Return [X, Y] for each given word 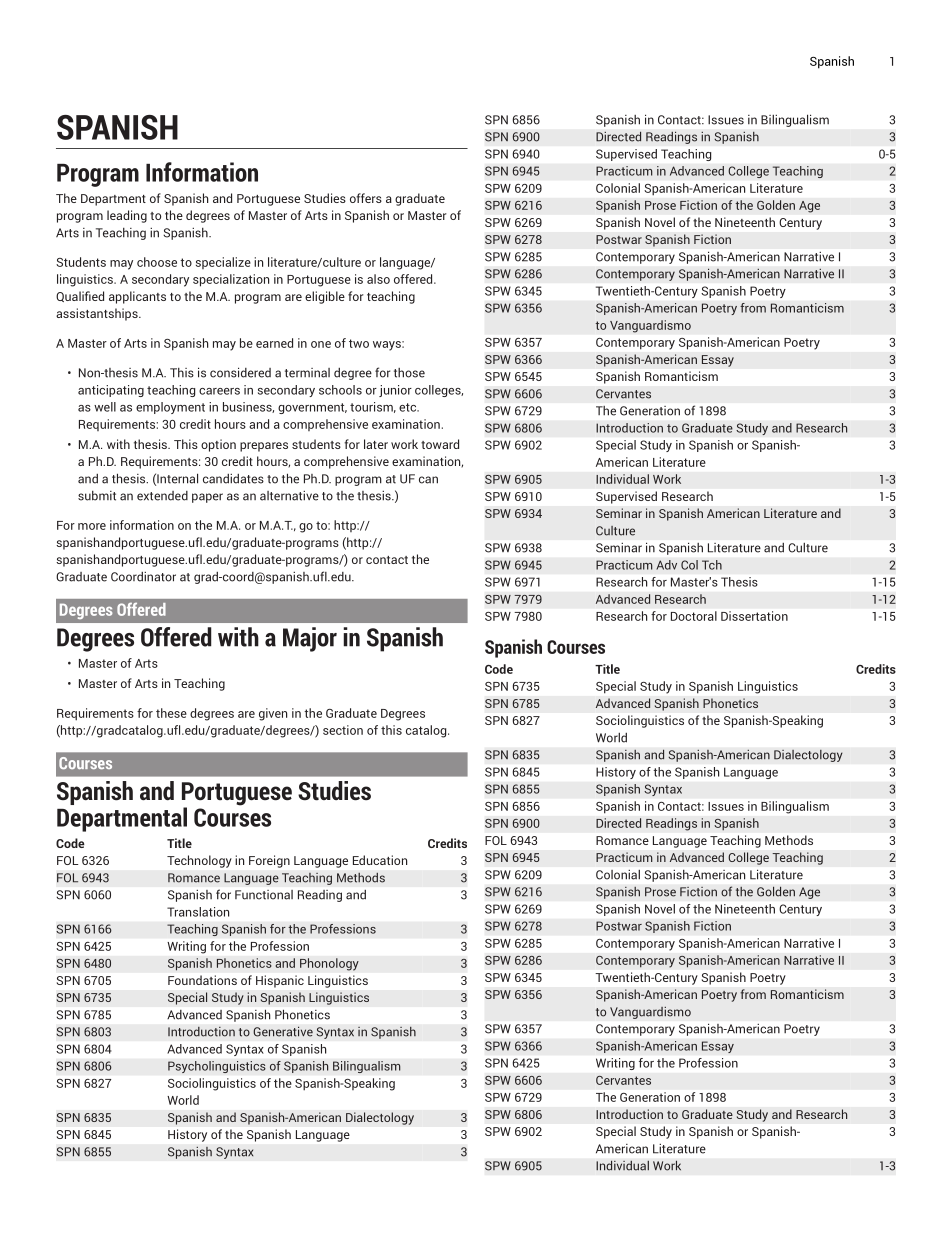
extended [162, 496]
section [343, 730]
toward [440, 444]
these [171, 713]
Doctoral [694, 616]
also [378, 279]
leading [127, 216]
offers [366, 198]
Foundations [202, 980]
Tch [712, 565]
